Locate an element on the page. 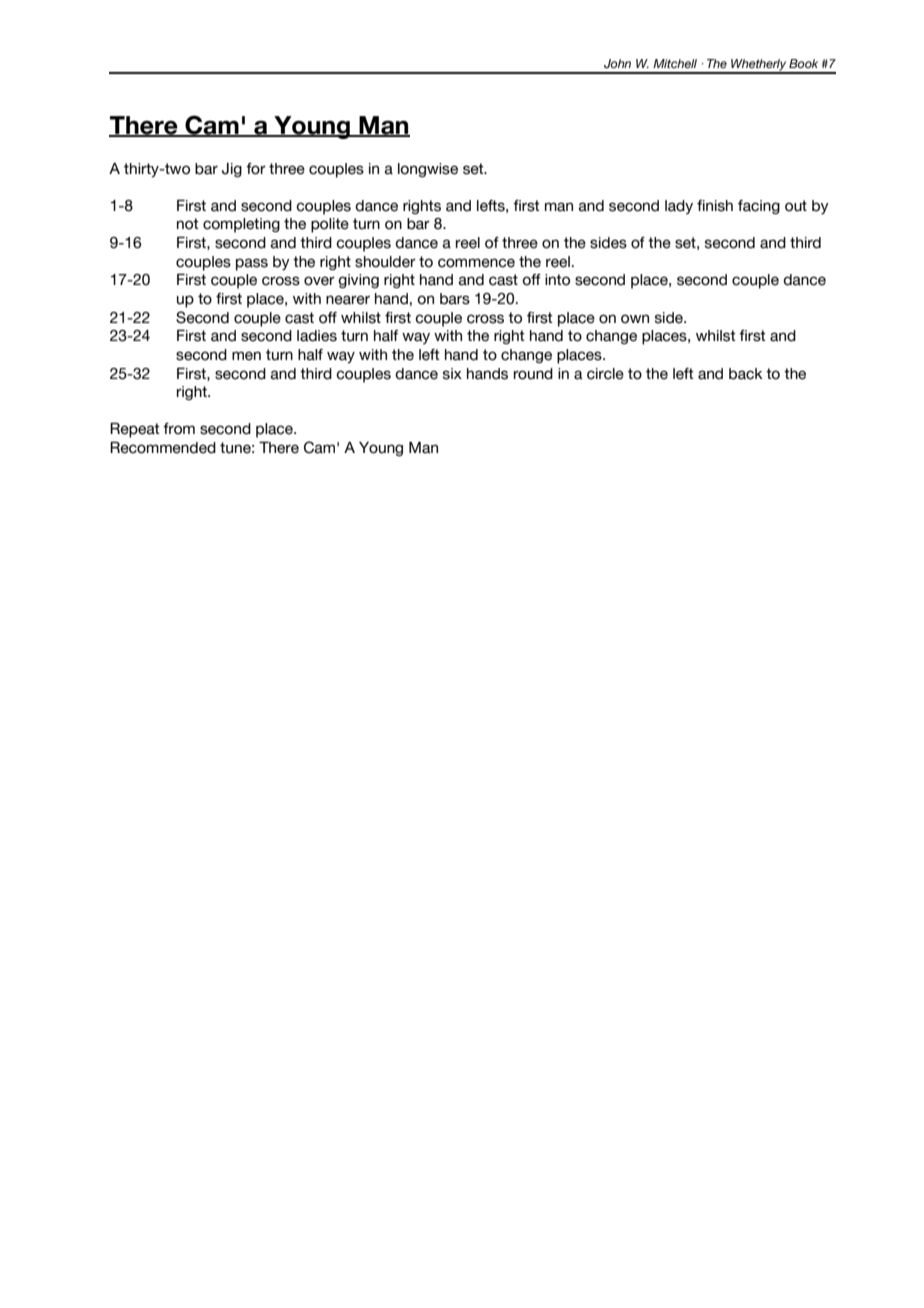  ladies is located at coordinates (317, 336).
